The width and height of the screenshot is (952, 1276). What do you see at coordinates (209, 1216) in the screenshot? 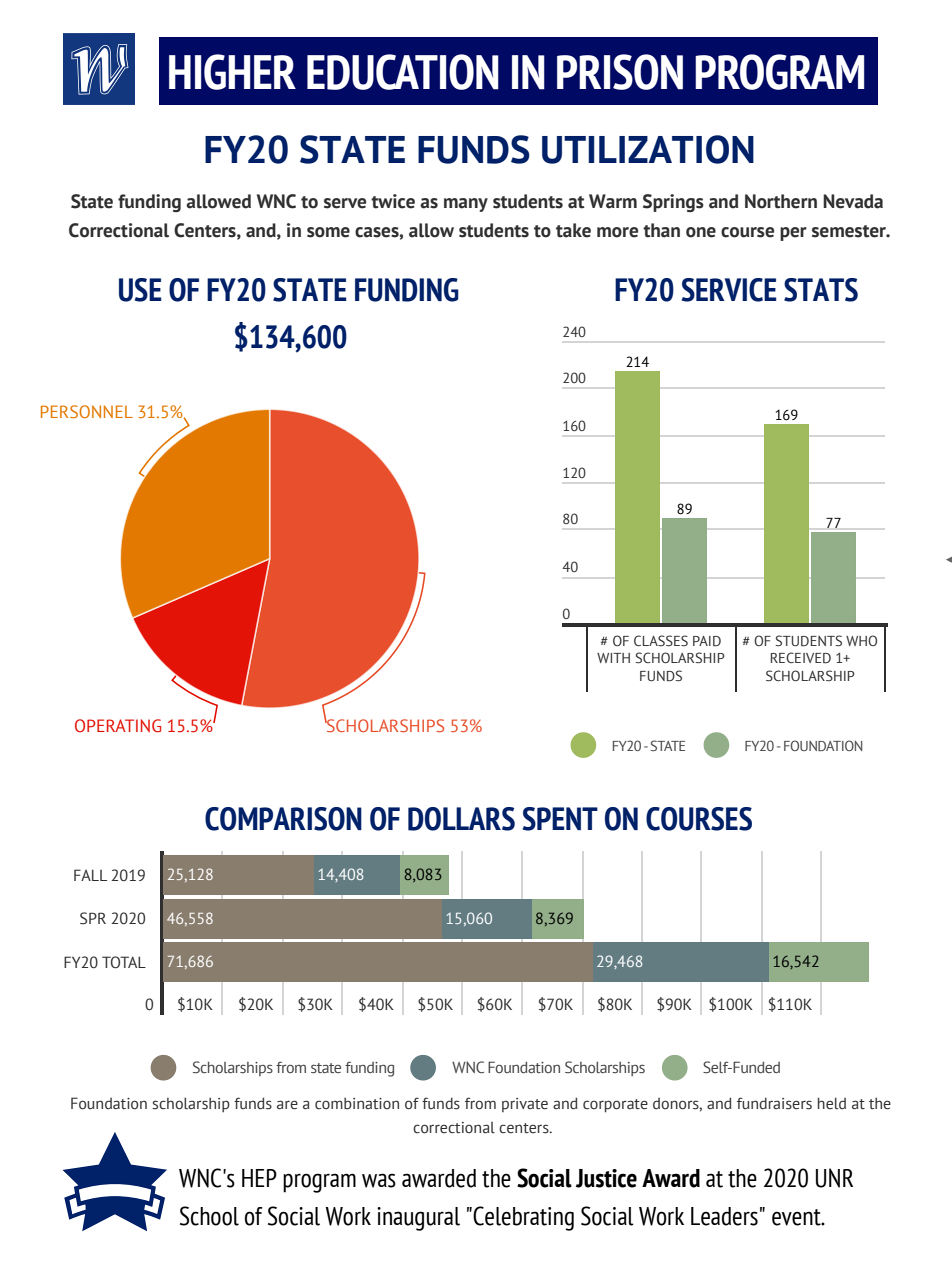
I see `School` at bounding box center [209, 1216].
